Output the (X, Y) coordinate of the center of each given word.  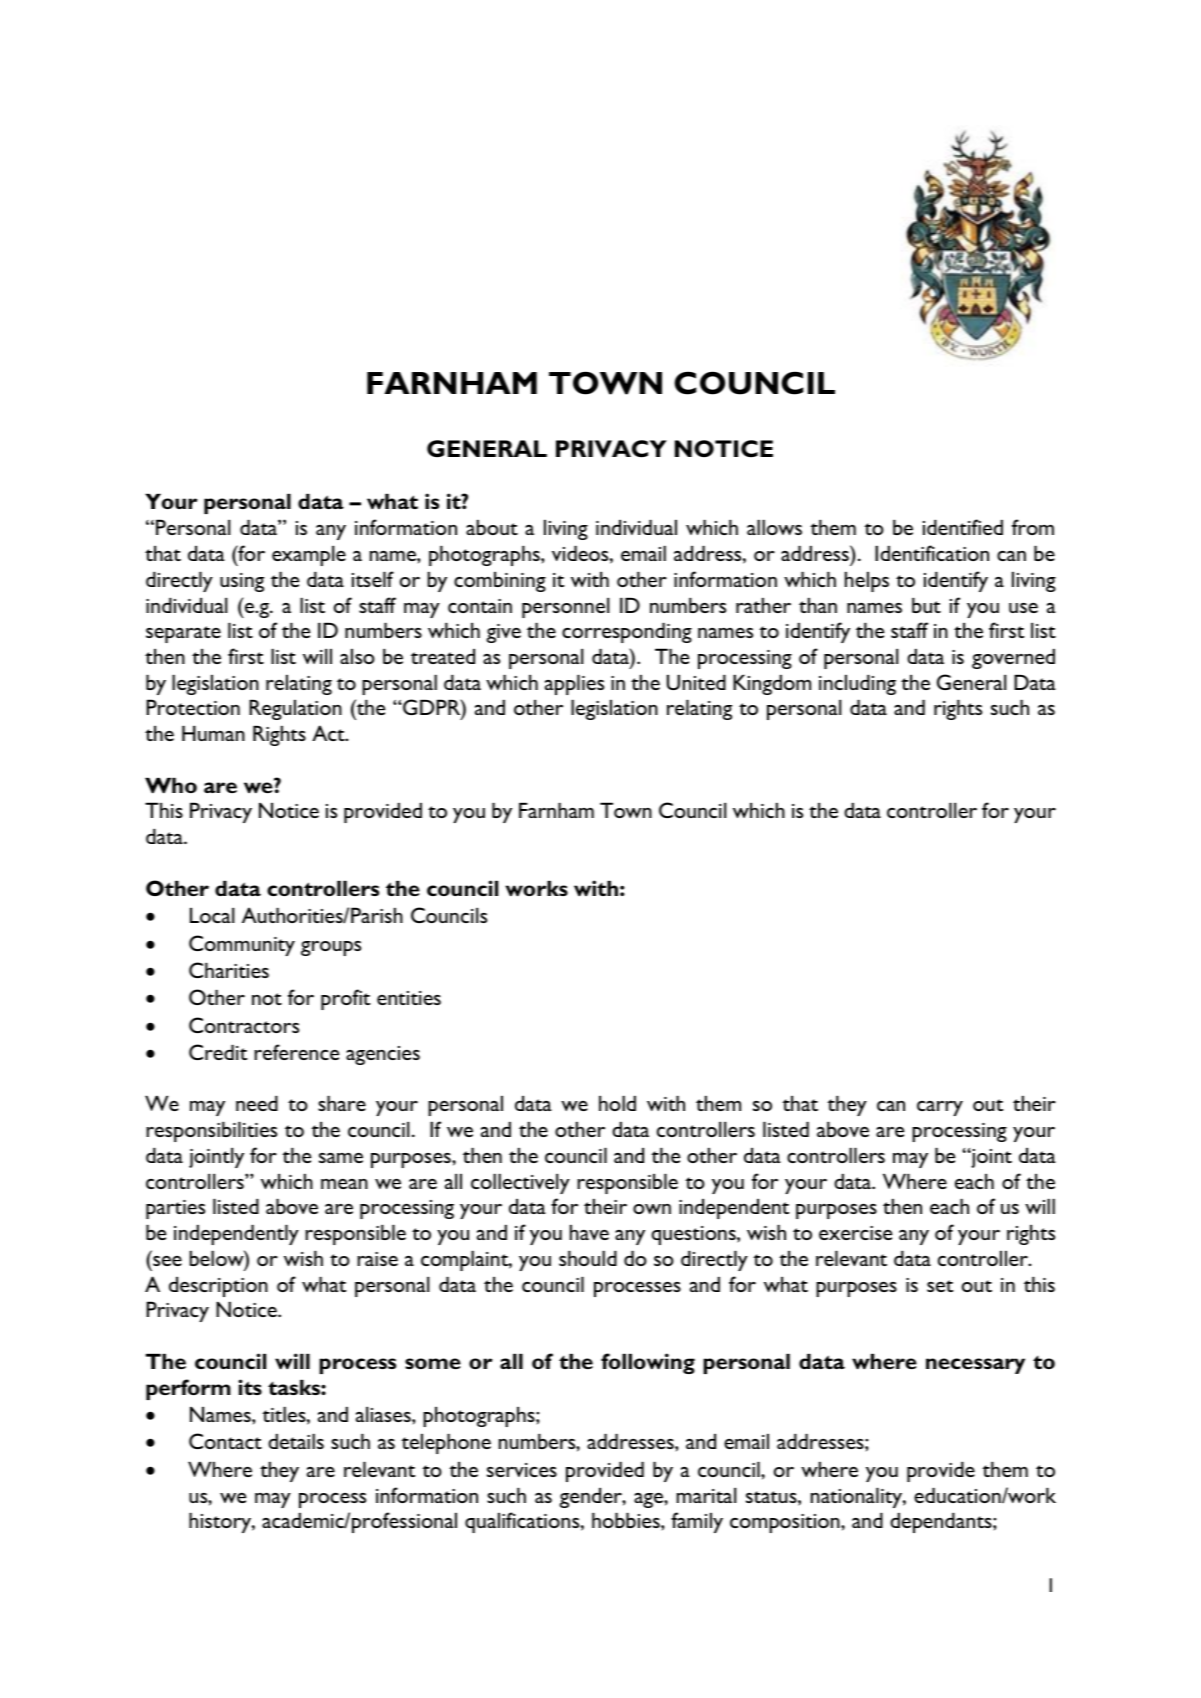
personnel (565, 608)
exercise (855, 1233)
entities (409, 998)
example (309, 556)
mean (344, 1184)
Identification (932, 553)
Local (212, 915)
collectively (520, 1184)
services (522, 1470)
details (296, 1441)
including (857, 685)
